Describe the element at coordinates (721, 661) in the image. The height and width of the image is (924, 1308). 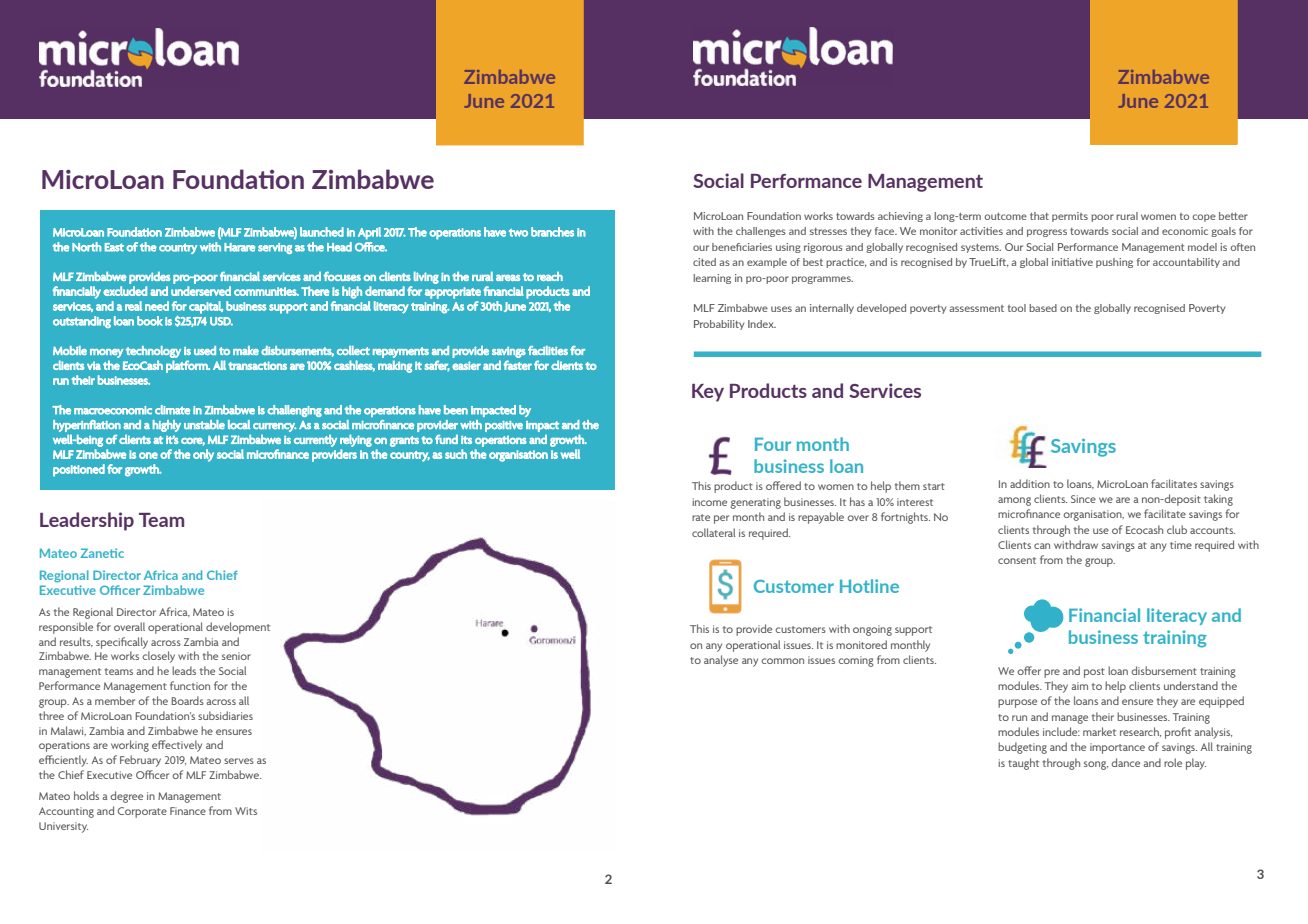
I see `analyse` at that location.
